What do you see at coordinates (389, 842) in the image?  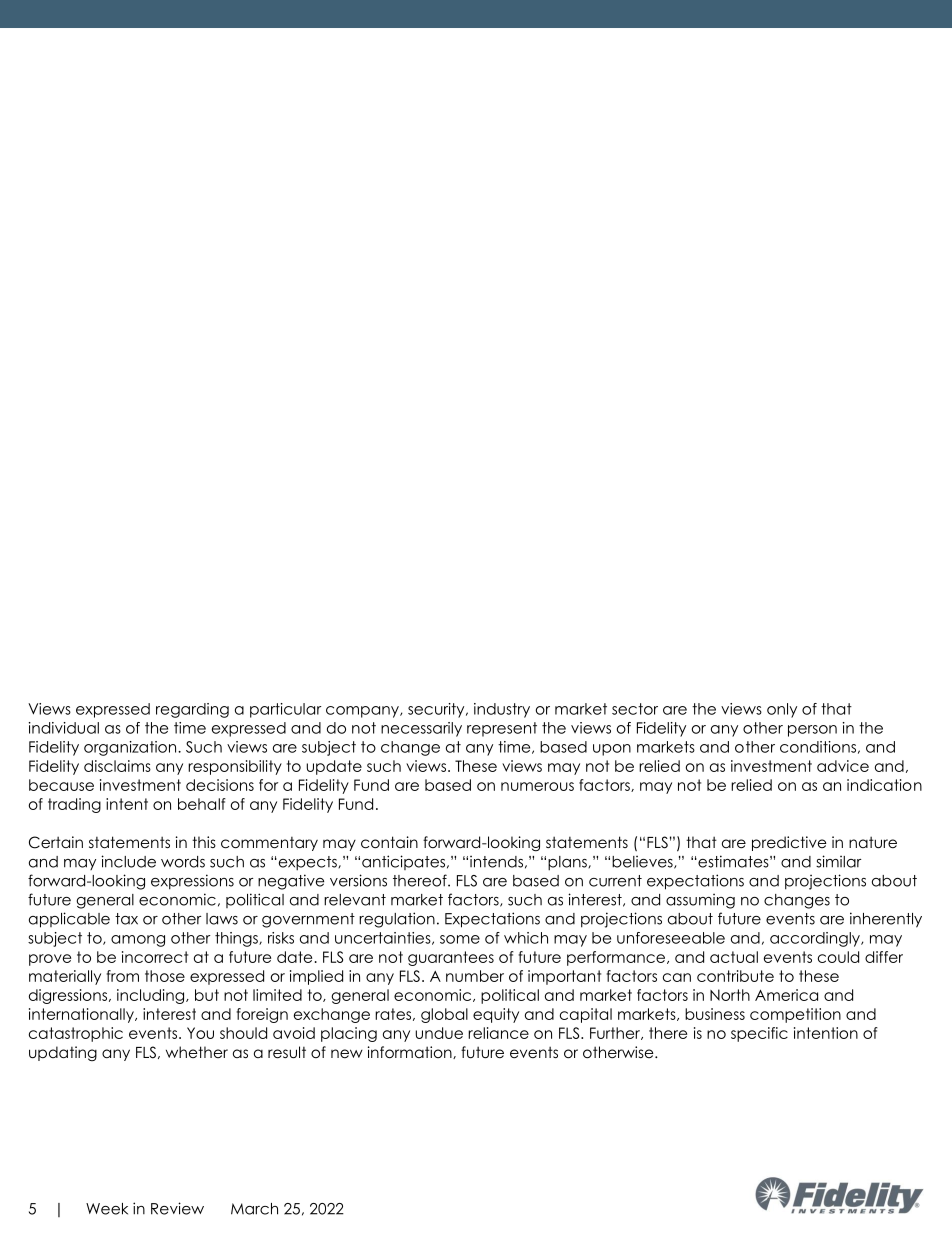 I see `contain` at bounding box center [389, 842].
